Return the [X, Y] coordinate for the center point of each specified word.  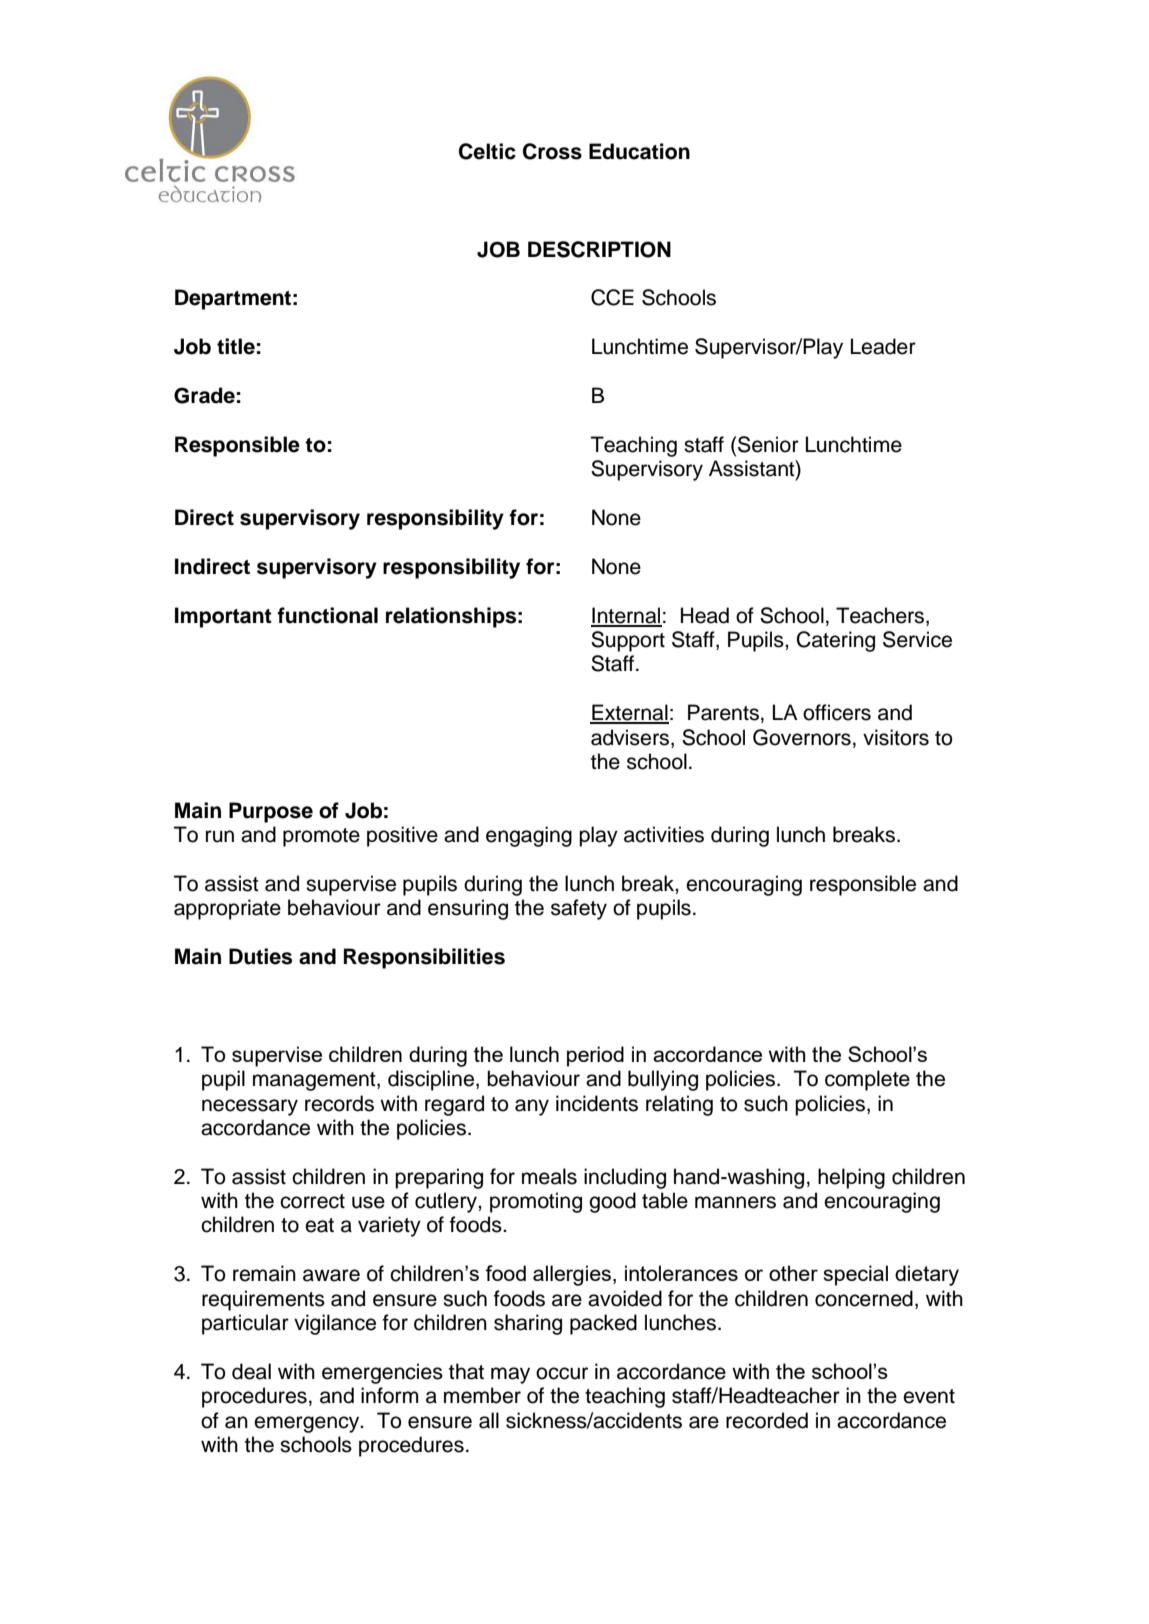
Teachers [881, 615]
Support [628, 641]
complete [867, 1080]
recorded [767, 1420]
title [236, 346]
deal [251, 1371]
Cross [552, 151]
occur [562, 1373]
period [595, 1056]
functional [327, 615]
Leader [883, 346]
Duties [260, 956]
